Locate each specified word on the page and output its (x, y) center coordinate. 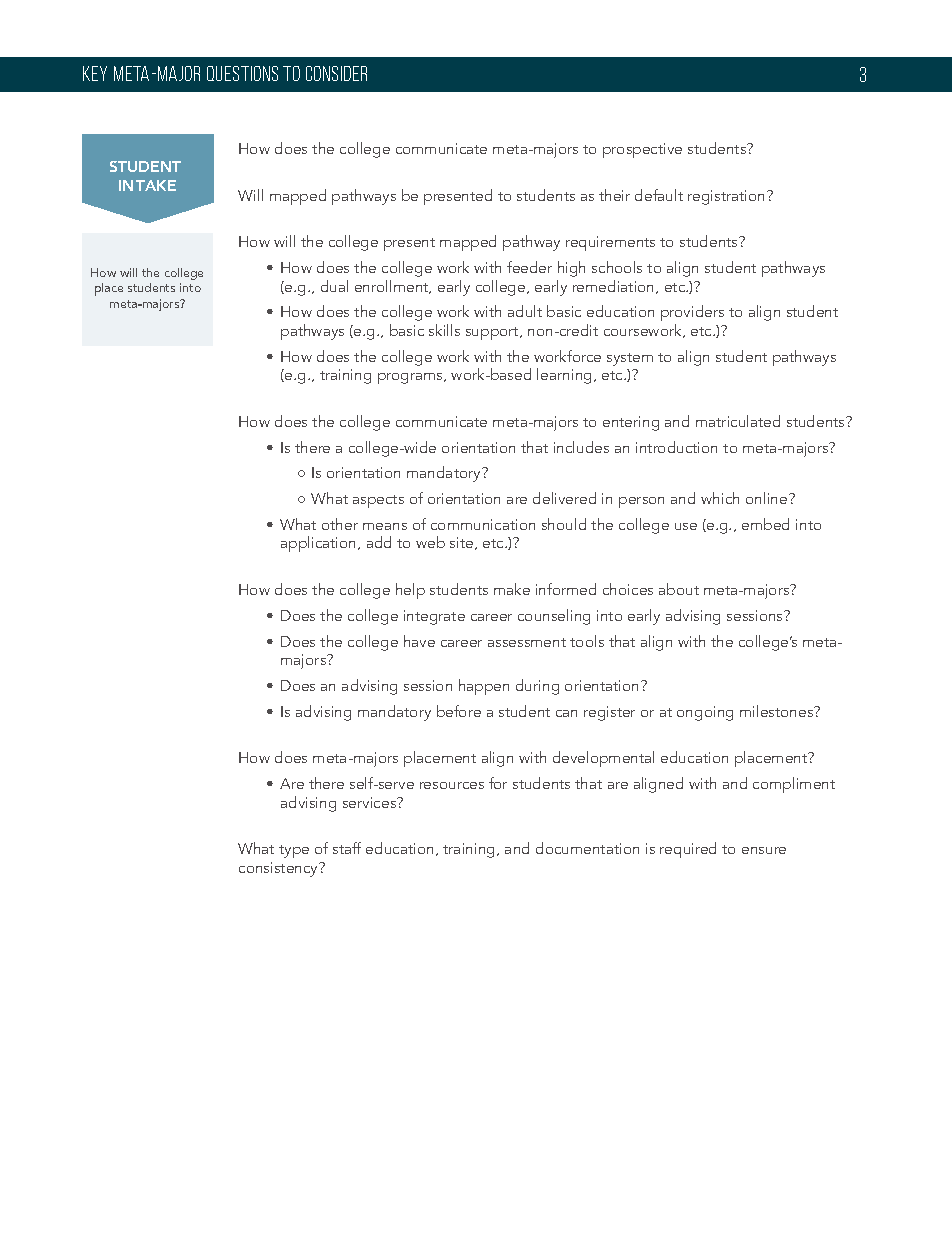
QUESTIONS (242, 73)
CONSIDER (336, 73)
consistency (280, 869)
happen (484, 687)
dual (334, 286)
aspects (378, 501)
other (340, 524)
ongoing (705, 713)
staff (347, 848)
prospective (642, 150)
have (419, 641)
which (720, 498)
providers (692, 315)
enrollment (393, 287)
